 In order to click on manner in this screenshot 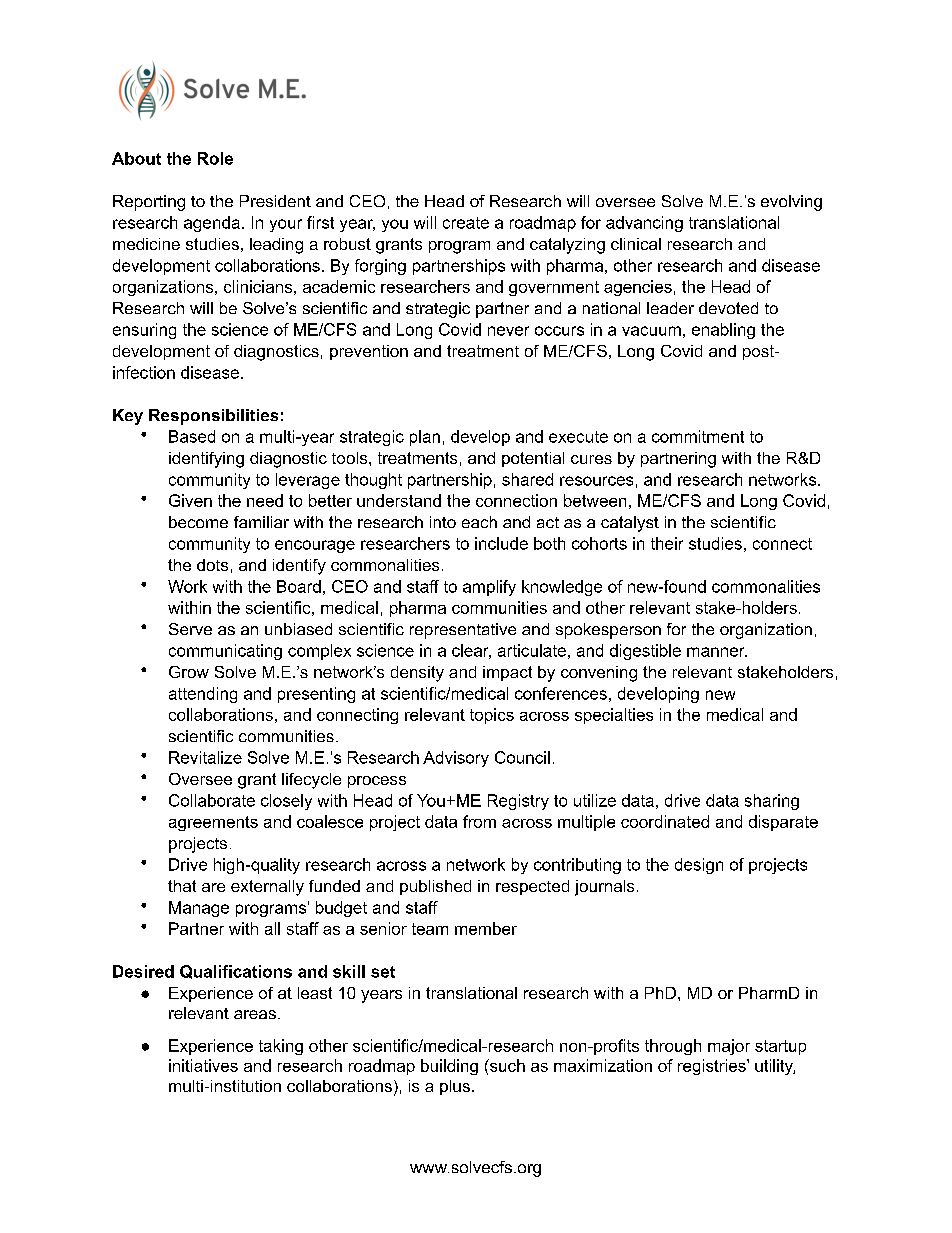, I will do `click(717, 652)`.
